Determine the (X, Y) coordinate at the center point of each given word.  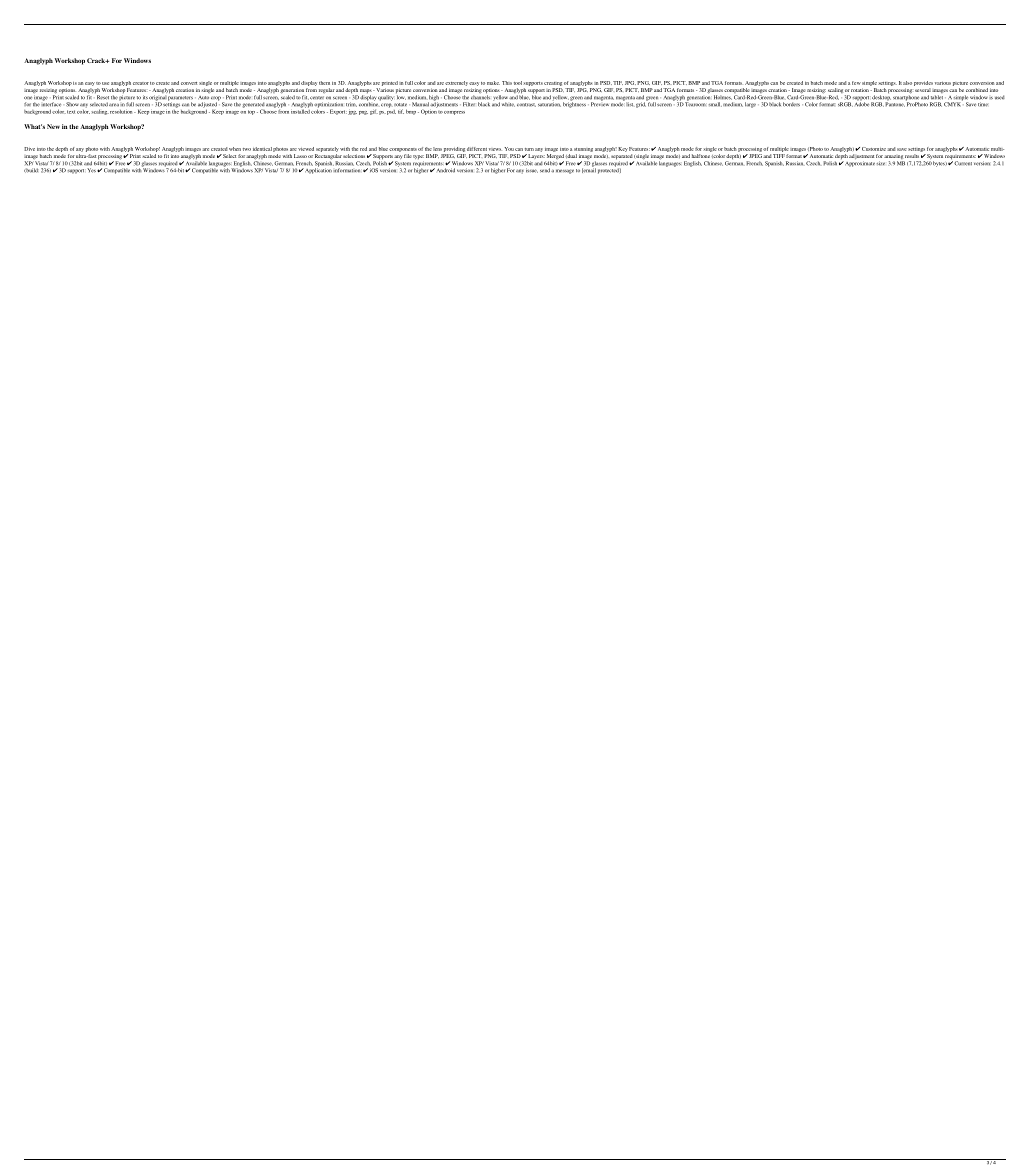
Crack (97, 60)
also (907, 83)
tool (518, 83)
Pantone (895, 103)
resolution (122, 112)
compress (454, 113)
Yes (92, 170)
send (545, 170)
